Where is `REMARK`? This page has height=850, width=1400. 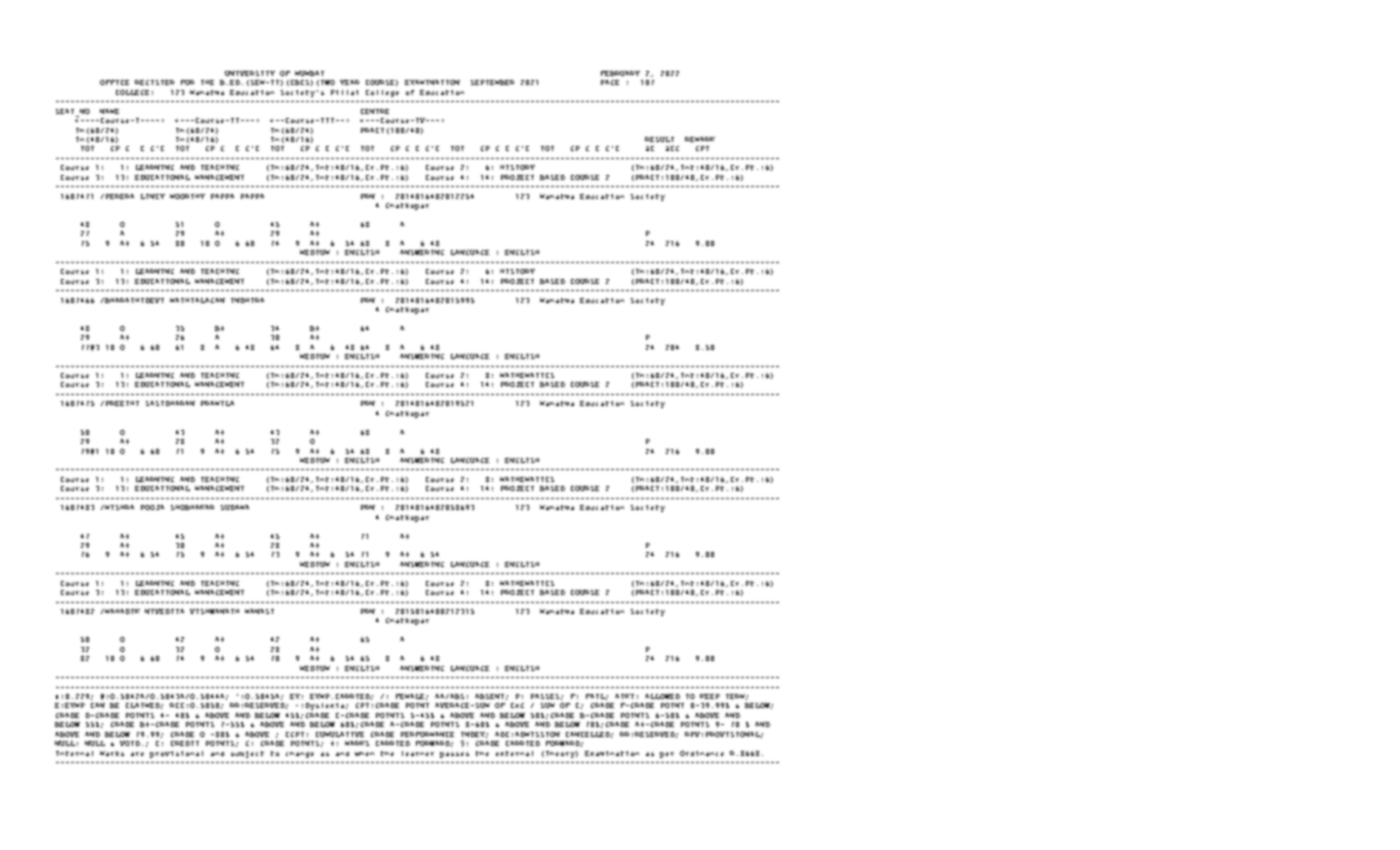 REMARK is located at coordinates (700, 139).
